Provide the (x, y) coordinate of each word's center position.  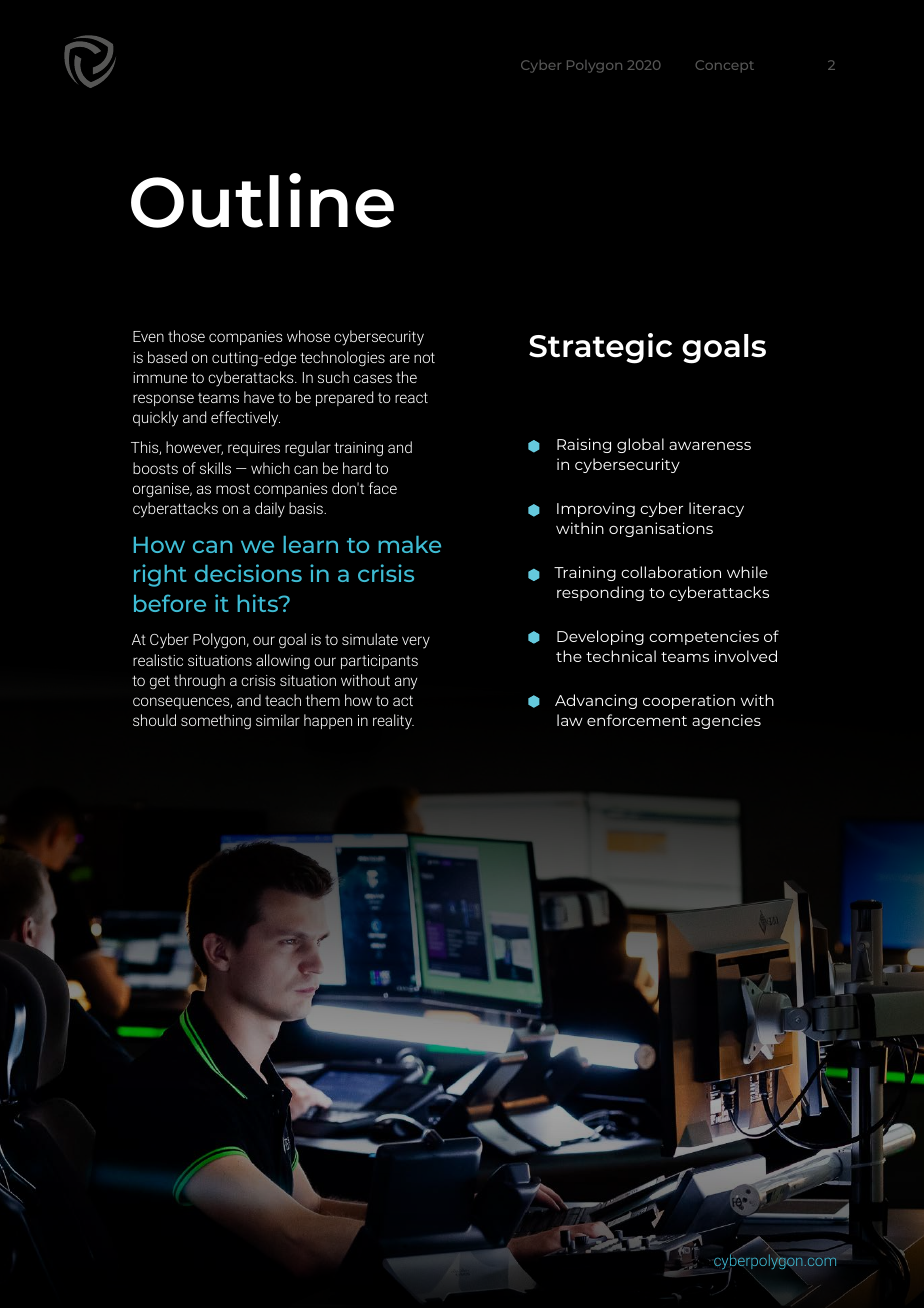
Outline (262, 200)
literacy (716, 509)
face (383, 488)
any (406, 683)
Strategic (600, 348)
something (216, 722)
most (233, 488)
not (424, 357)
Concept (725, 66)
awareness (710, 445)
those (186, 336)
